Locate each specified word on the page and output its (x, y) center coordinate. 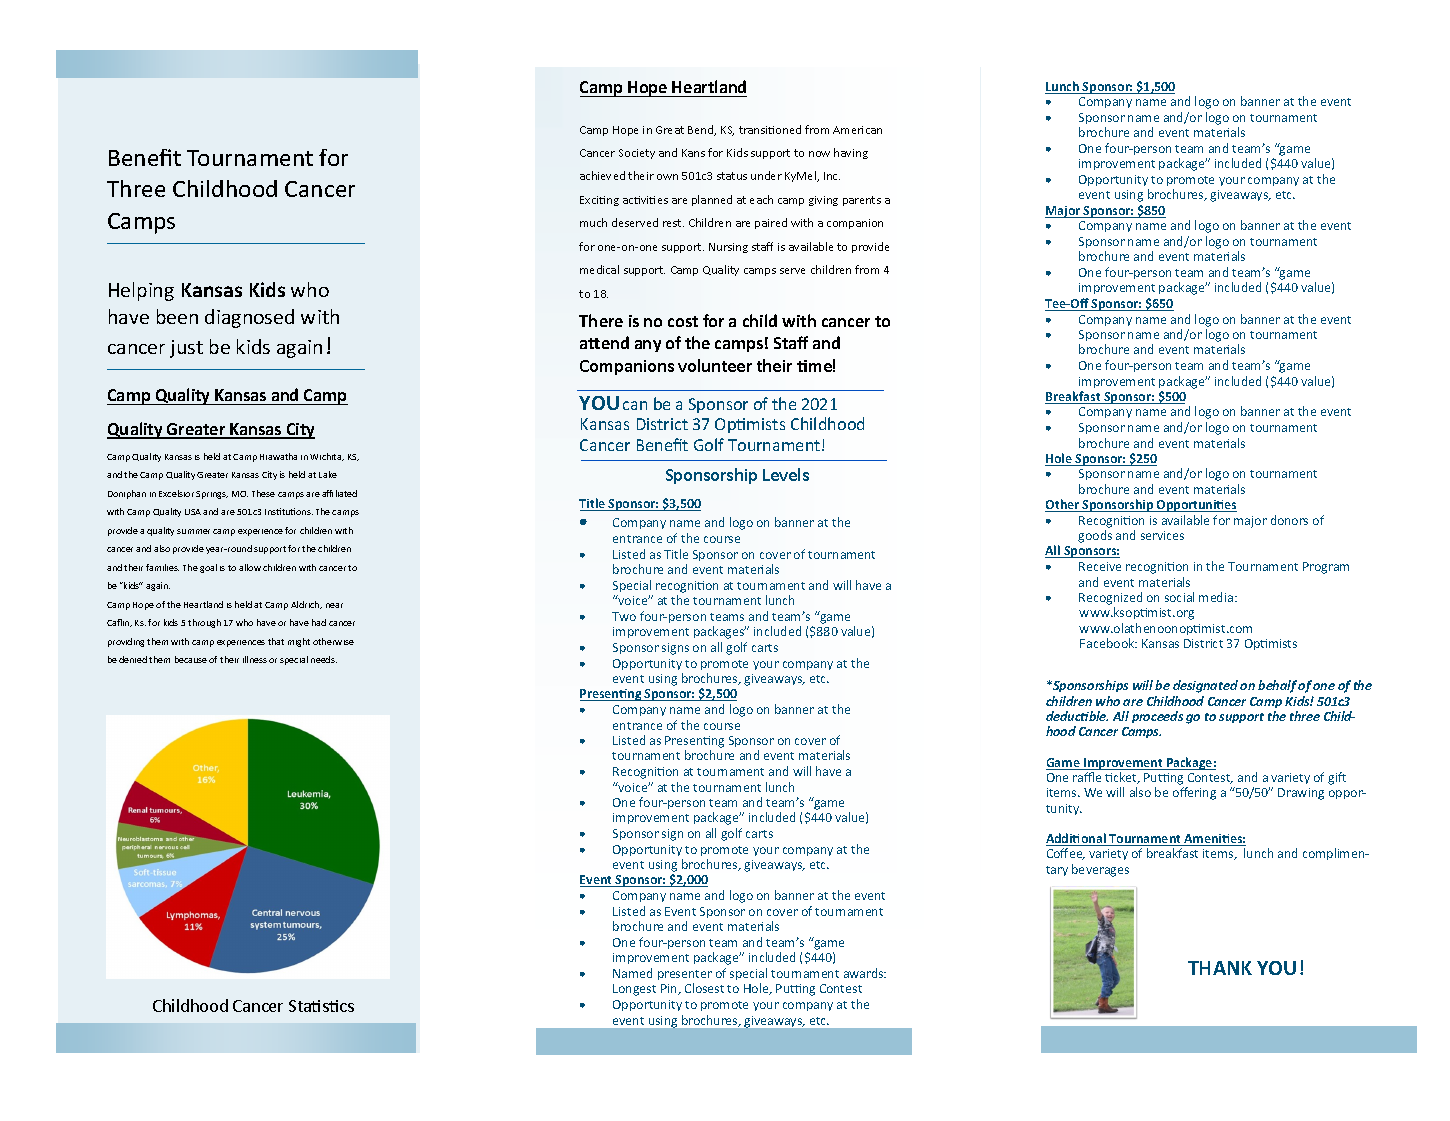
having (851, 153)
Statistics (321, 1006)
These (263, 493)
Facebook (1108, 643)
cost (683, 321)
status (732, 176)
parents (862, 201)
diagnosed (249, 318)
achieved (602, 175)
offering (1194, 793)
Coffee (1066, 854)
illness (255, 659)
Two (624, 616)
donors (1289, 520)
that (276, 641)
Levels (786, 474)
